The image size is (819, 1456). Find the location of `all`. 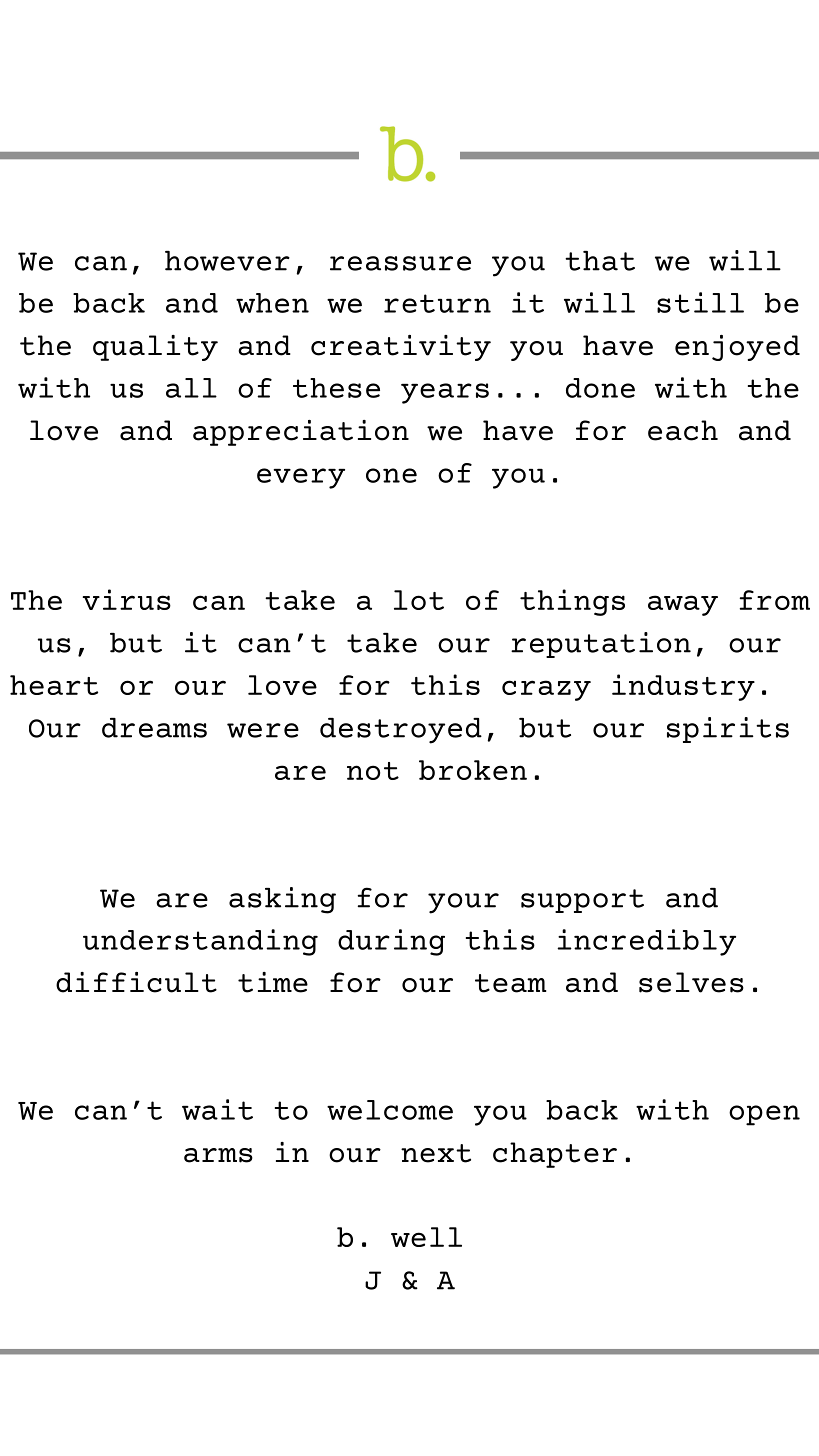

all is located at coordinates (191, 388).
